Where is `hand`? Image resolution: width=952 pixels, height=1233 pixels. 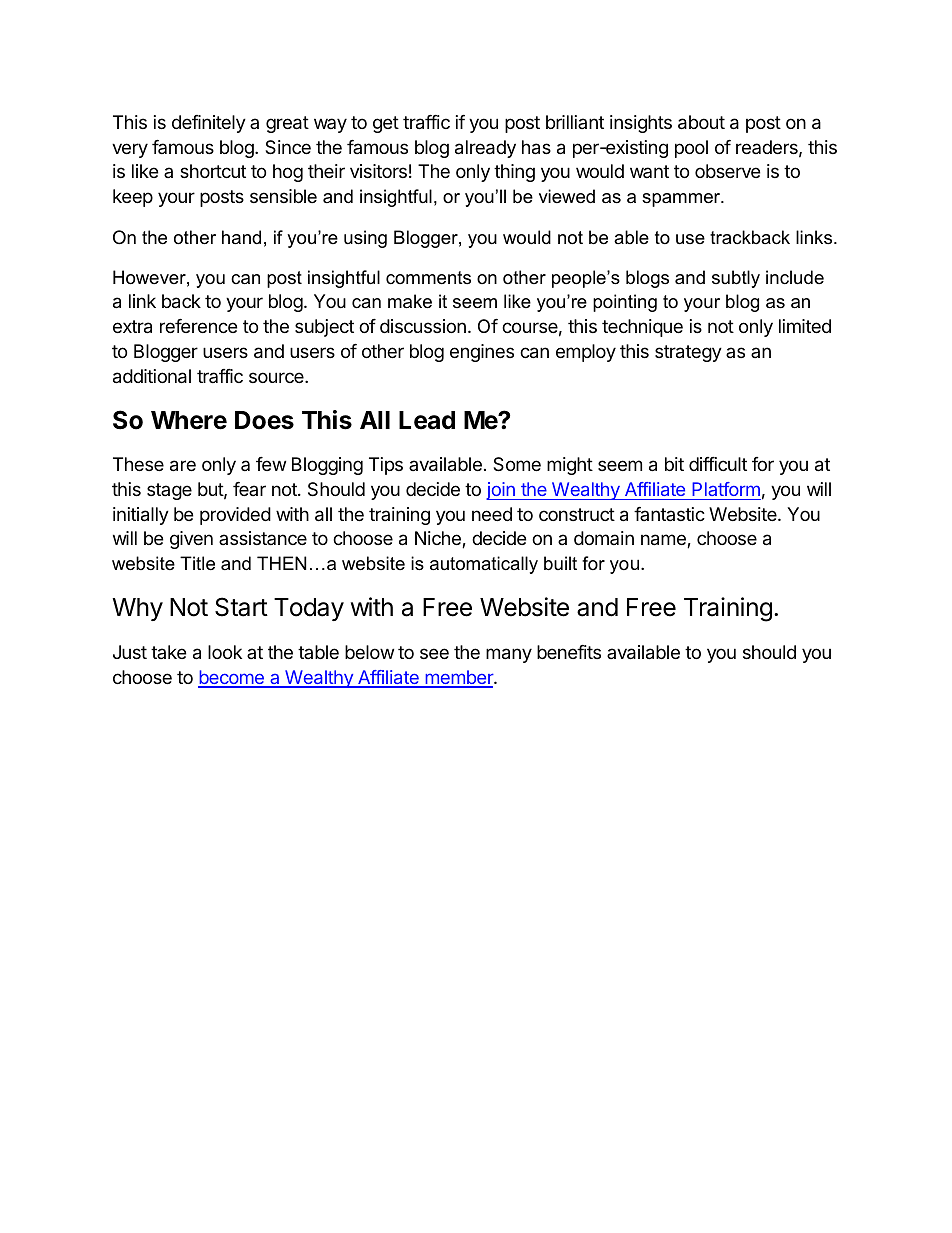
hand is located at coordinates (241, 237).
